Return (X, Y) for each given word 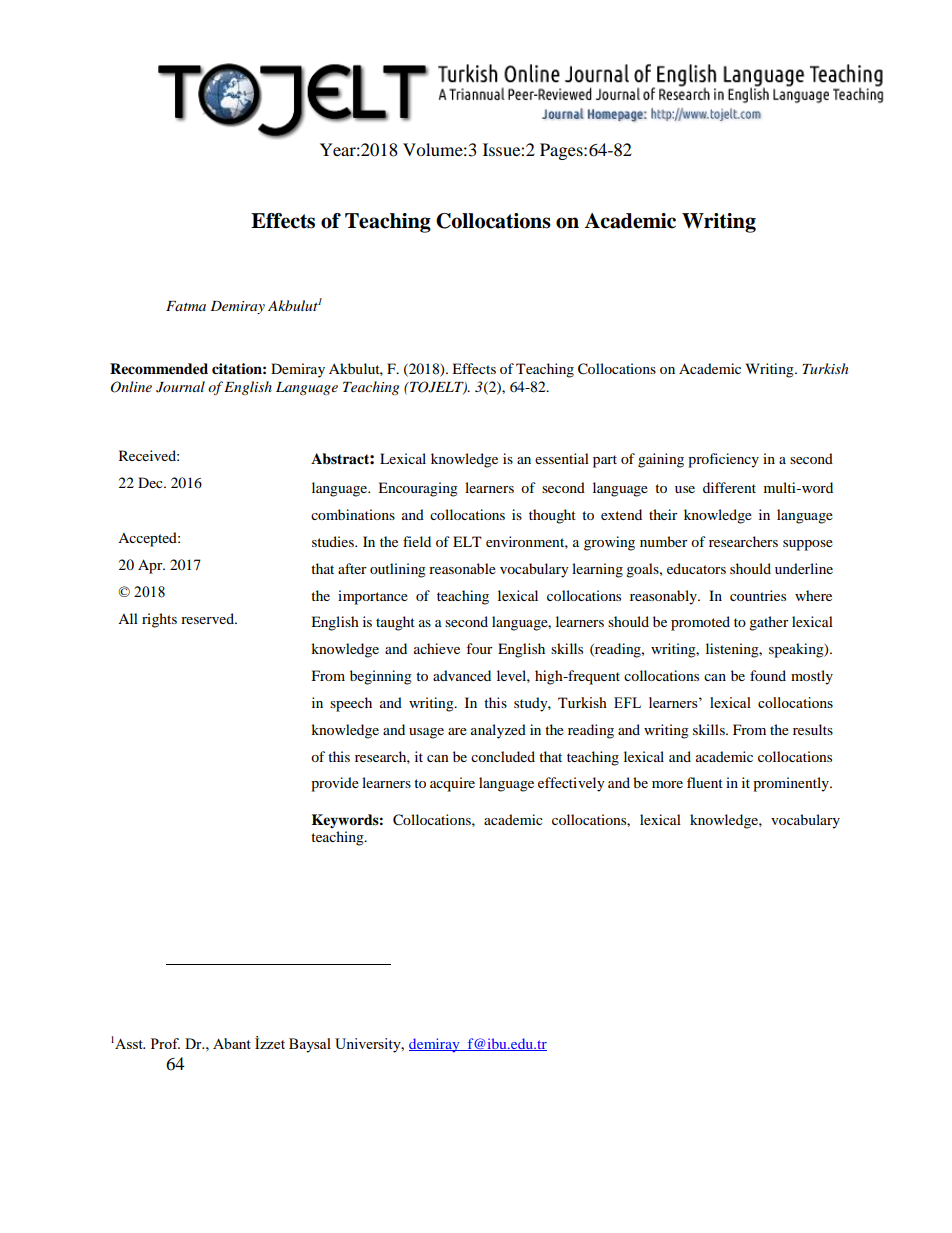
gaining (661, 460)
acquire (452, 784)
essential (562, 458)
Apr (151, 566)
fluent (705, 782)
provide (335, 784)
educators (696, 568)
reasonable (462, 568)
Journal (180, 387)
